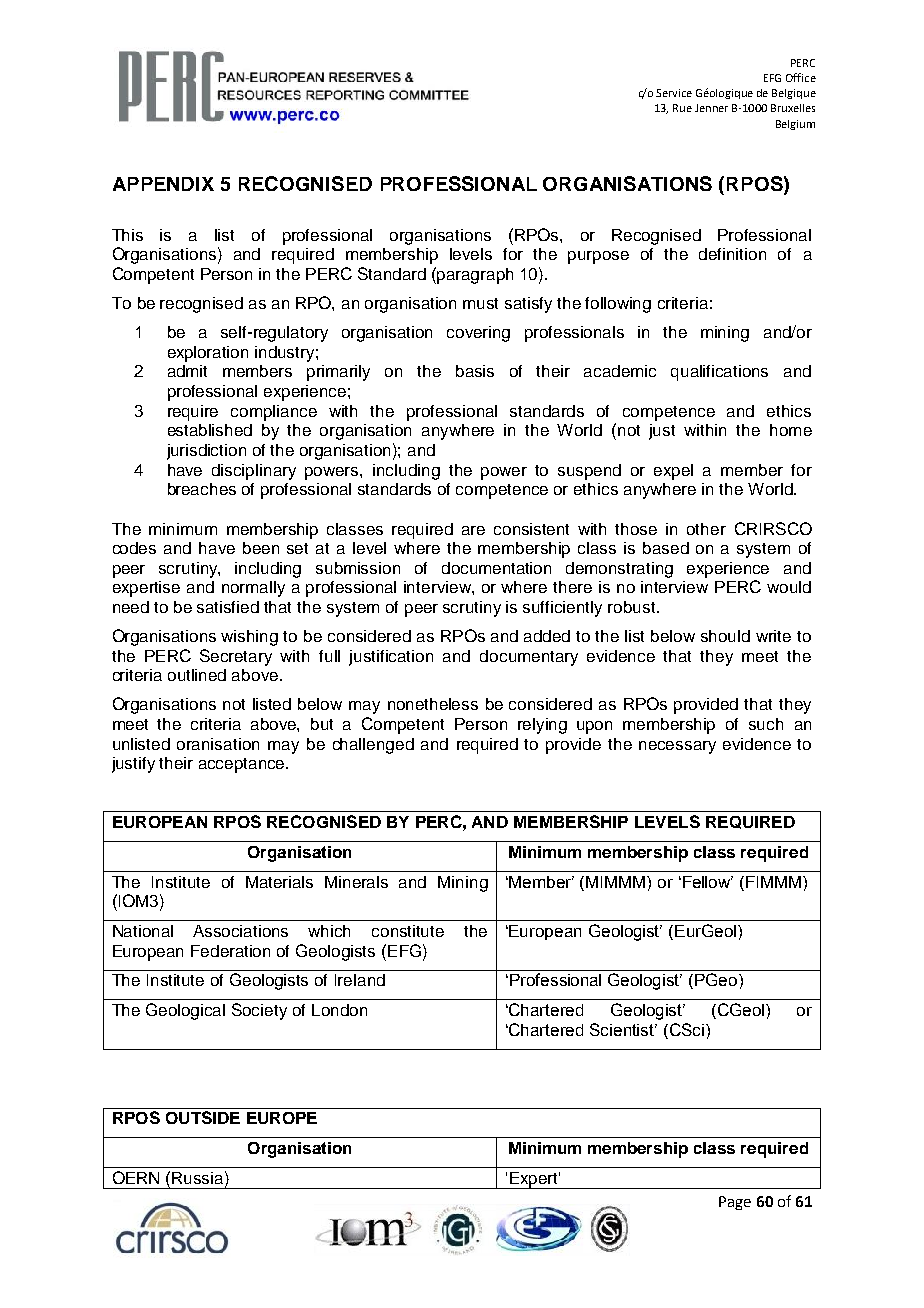  What do you see at coordinates (475, 276) in the screenshot?
I see `paragraph` at bounding box center [475, 276].
